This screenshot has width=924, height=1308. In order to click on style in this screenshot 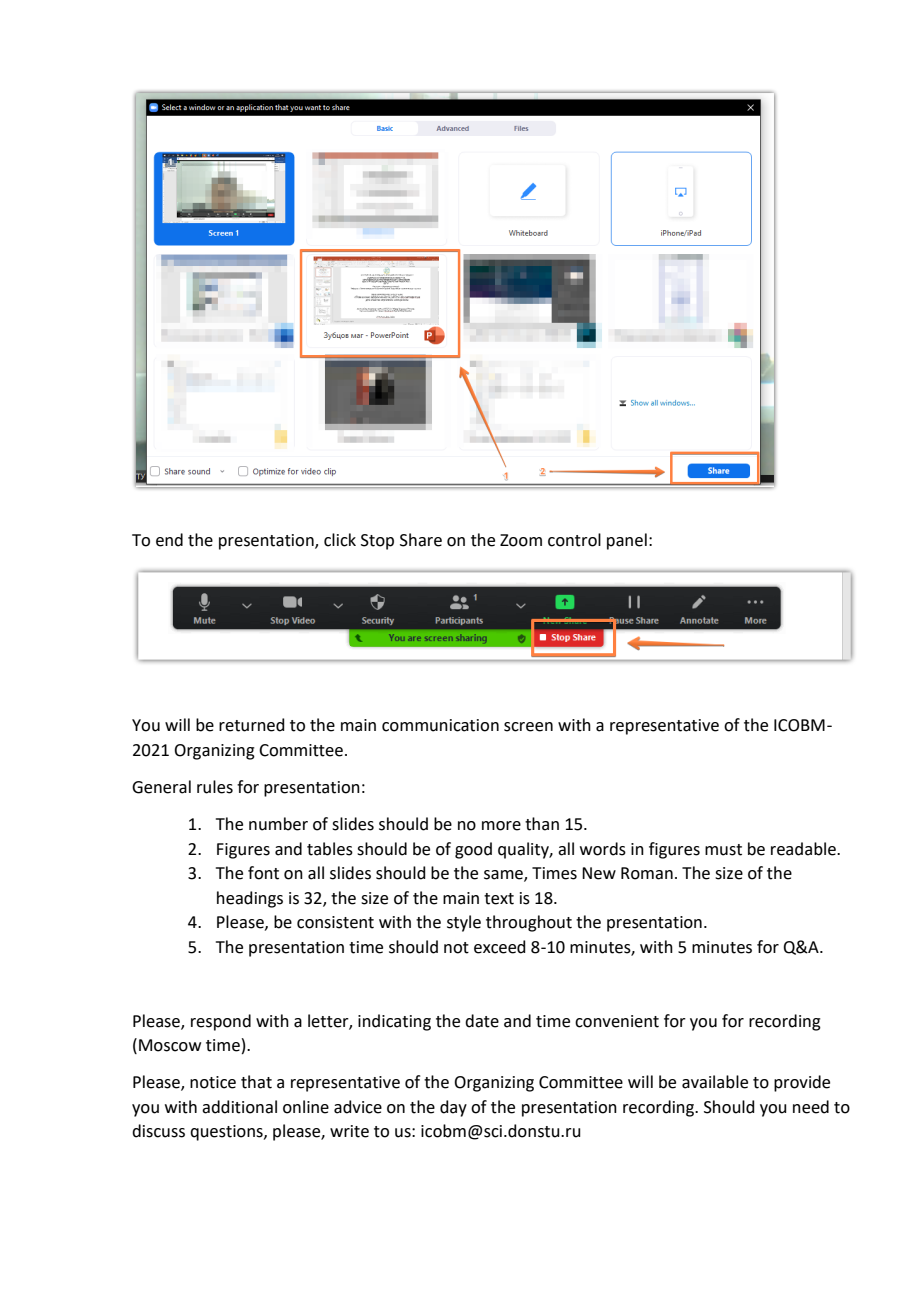, I will do `click(464, 923)`.
